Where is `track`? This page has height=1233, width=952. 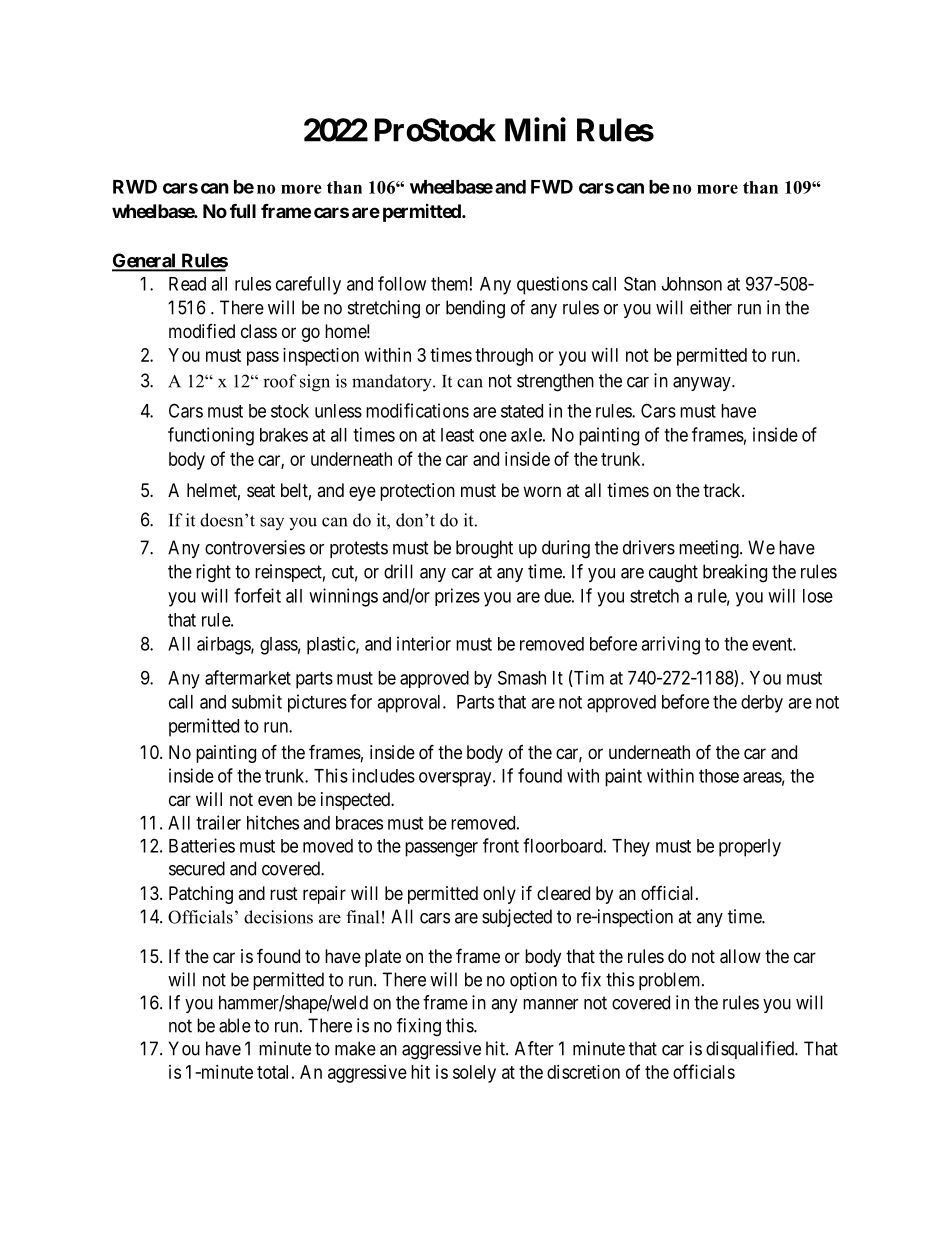 track is located at coordinates (723, 490).
